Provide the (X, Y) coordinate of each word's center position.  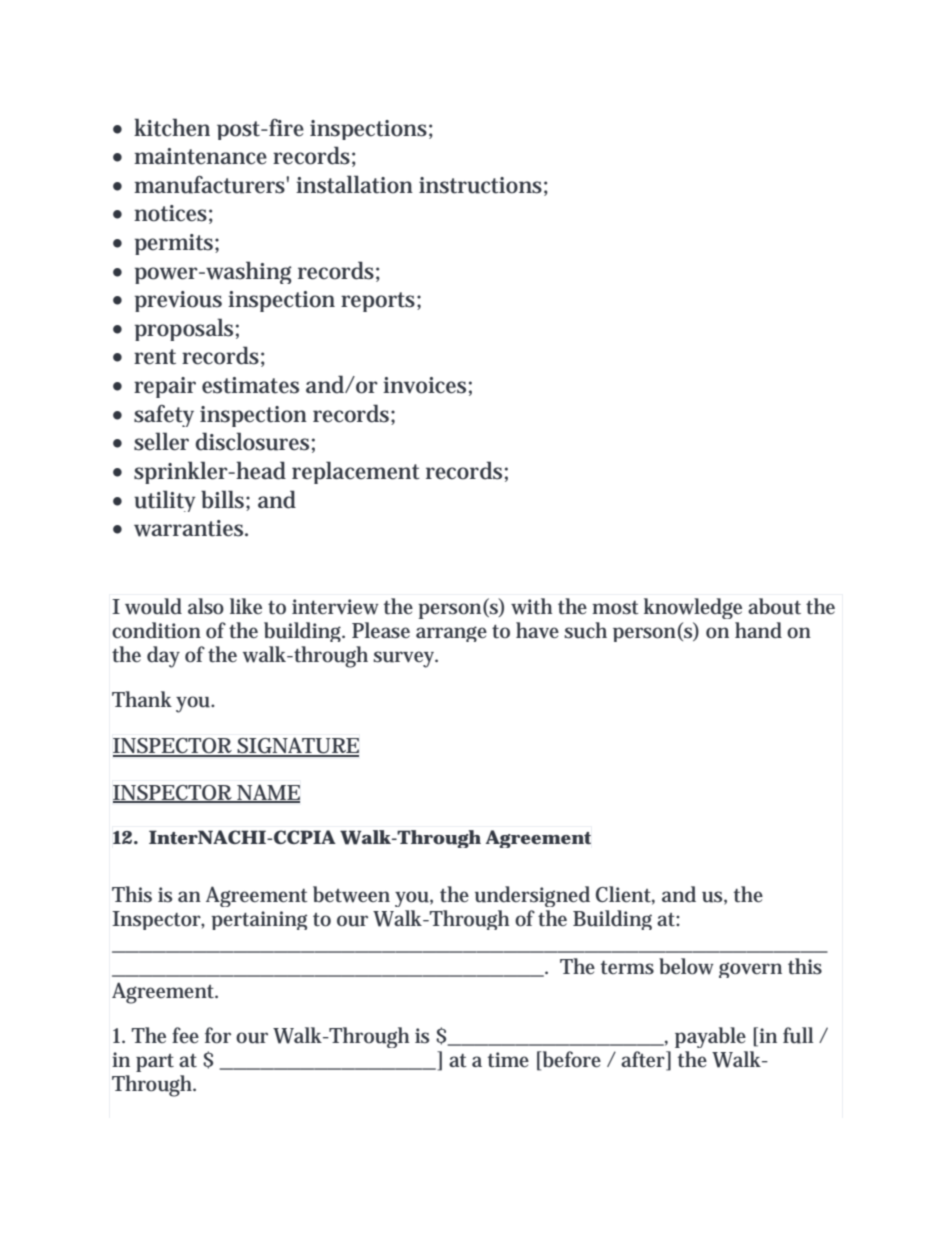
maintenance (200, 156)
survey (405, 659)
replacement (356, 472)
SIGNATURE (297, 747)
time (508, 1060)
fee (185, 1035)
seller (161, 441)
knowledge (693, 608)
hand (758, 630)
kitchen (172, 127)
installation (354, 184)
